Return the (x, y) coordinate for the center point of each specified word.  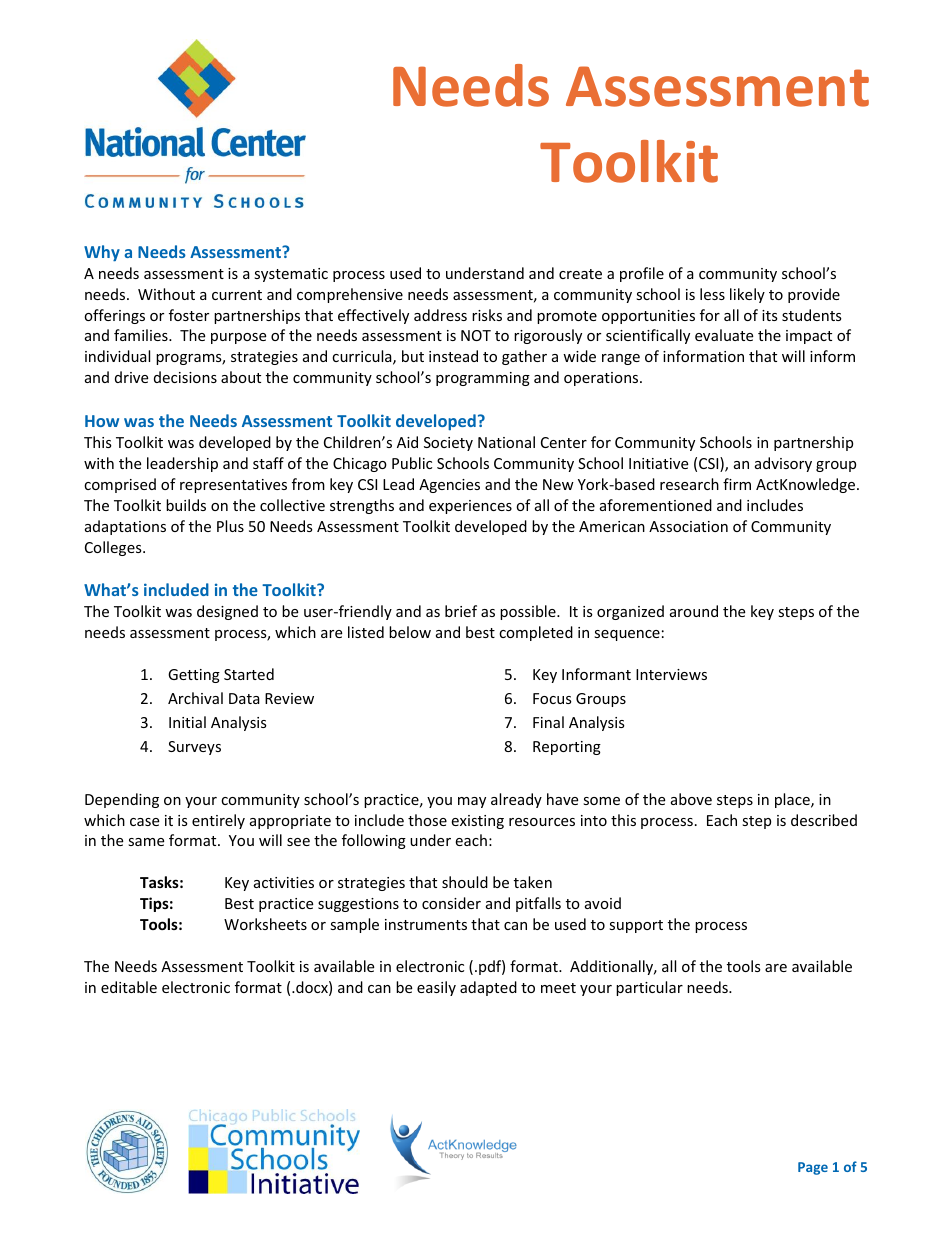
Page (813, 1168)
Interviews (671, 674)
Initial (187, 722)
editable (129, 987)
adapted (488, 988)
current (237, 295)
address (440, 315)
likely (747, 295)
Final (548, 722)
